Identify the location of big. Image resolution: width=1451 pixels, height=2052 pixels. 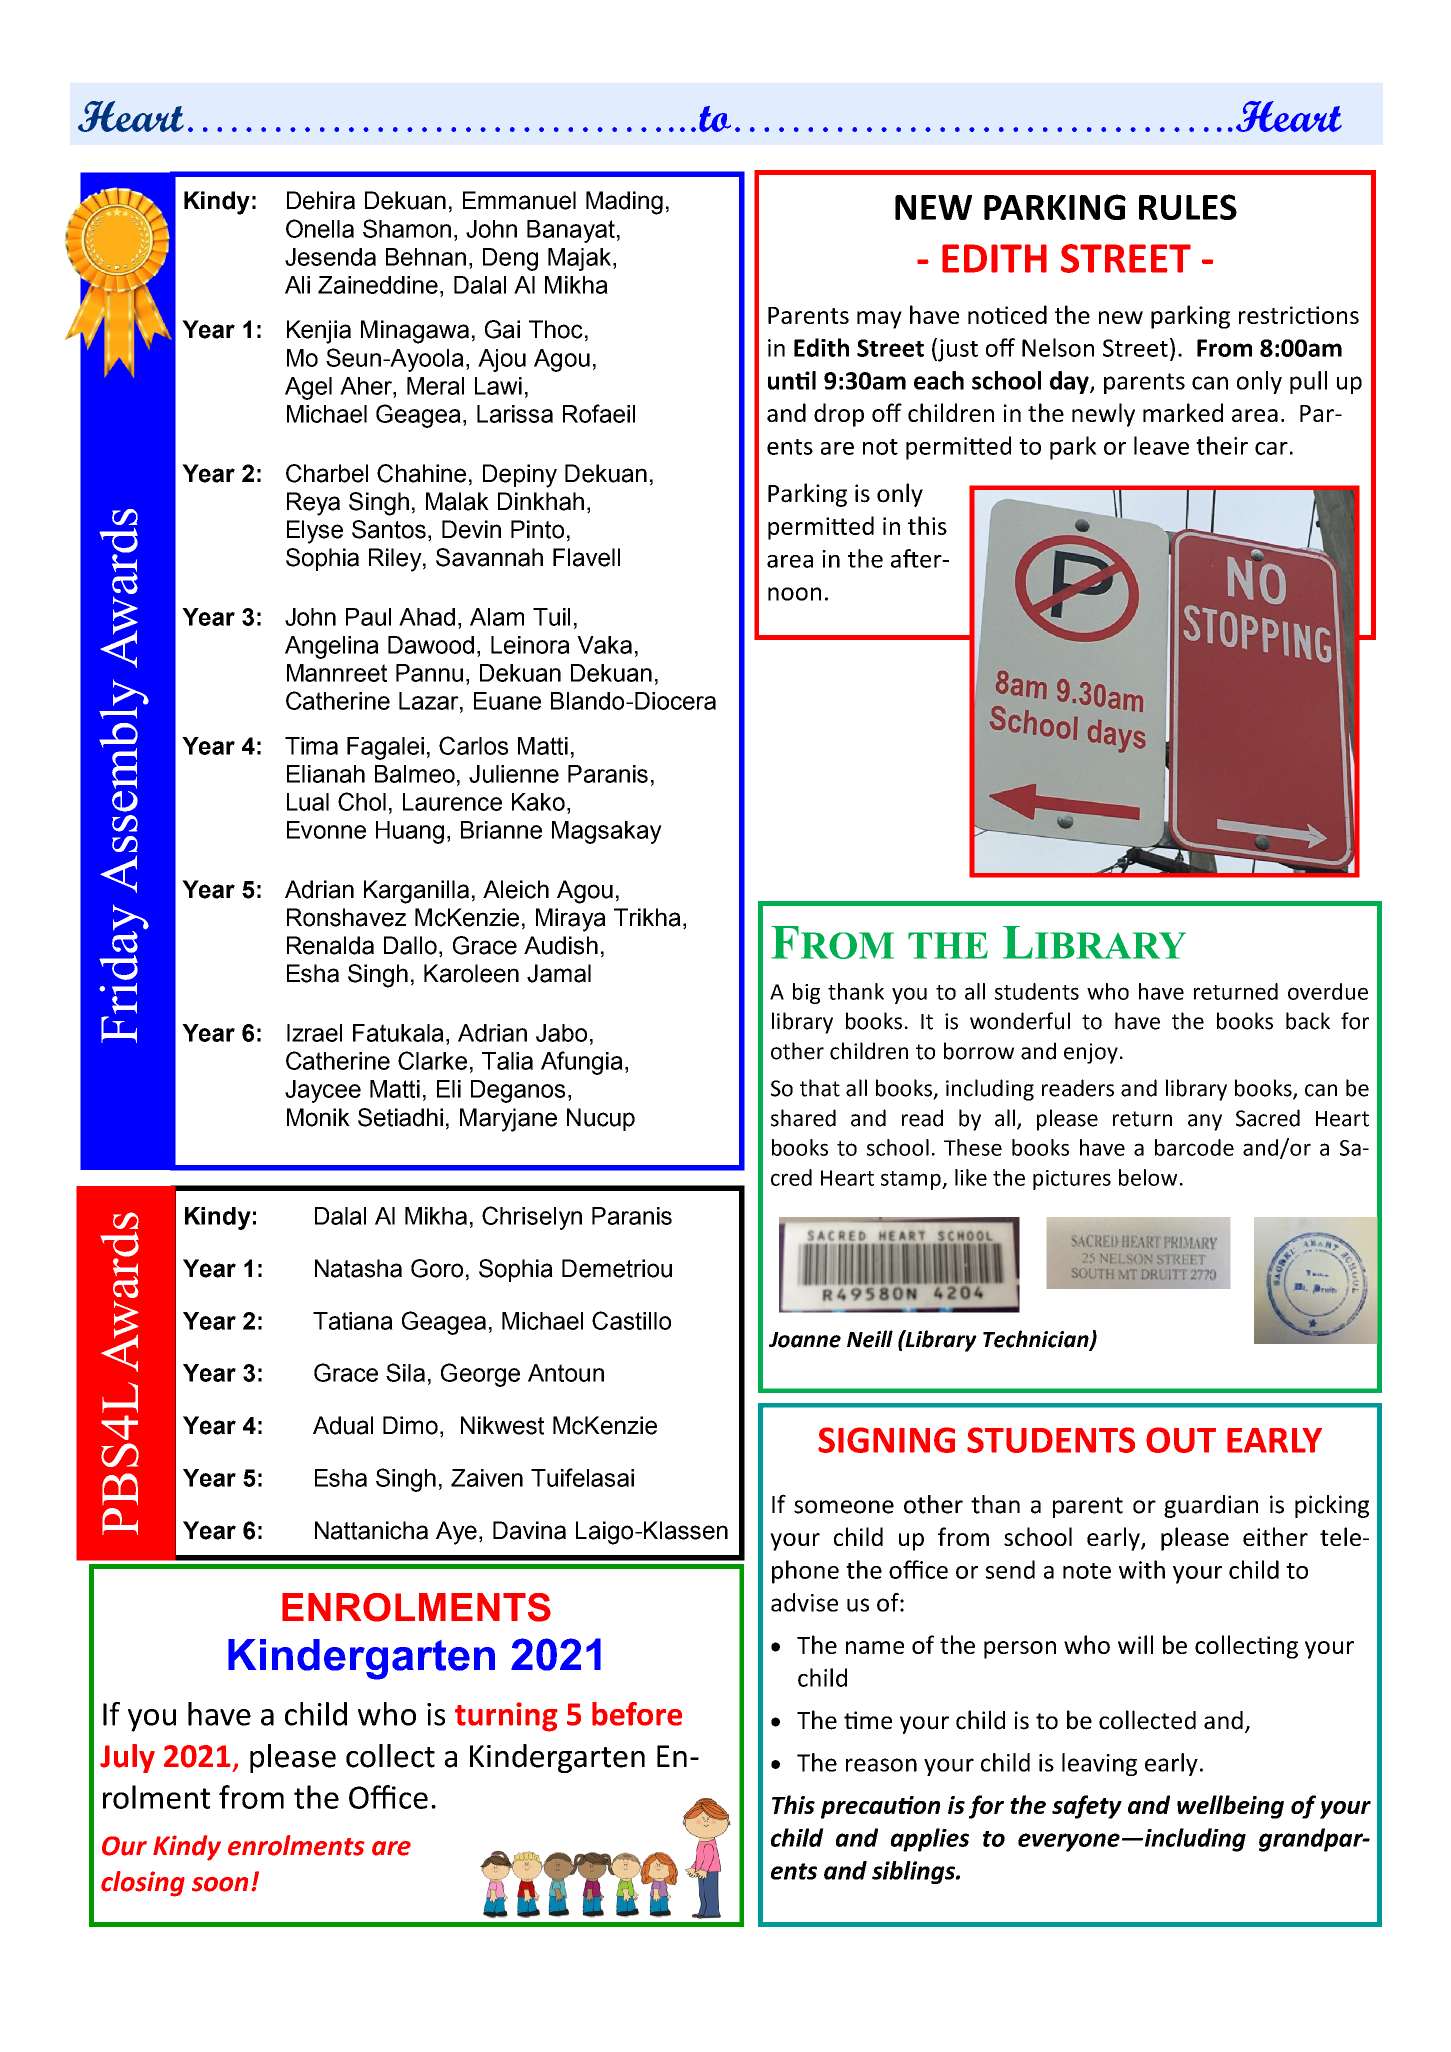
(806, 993).
